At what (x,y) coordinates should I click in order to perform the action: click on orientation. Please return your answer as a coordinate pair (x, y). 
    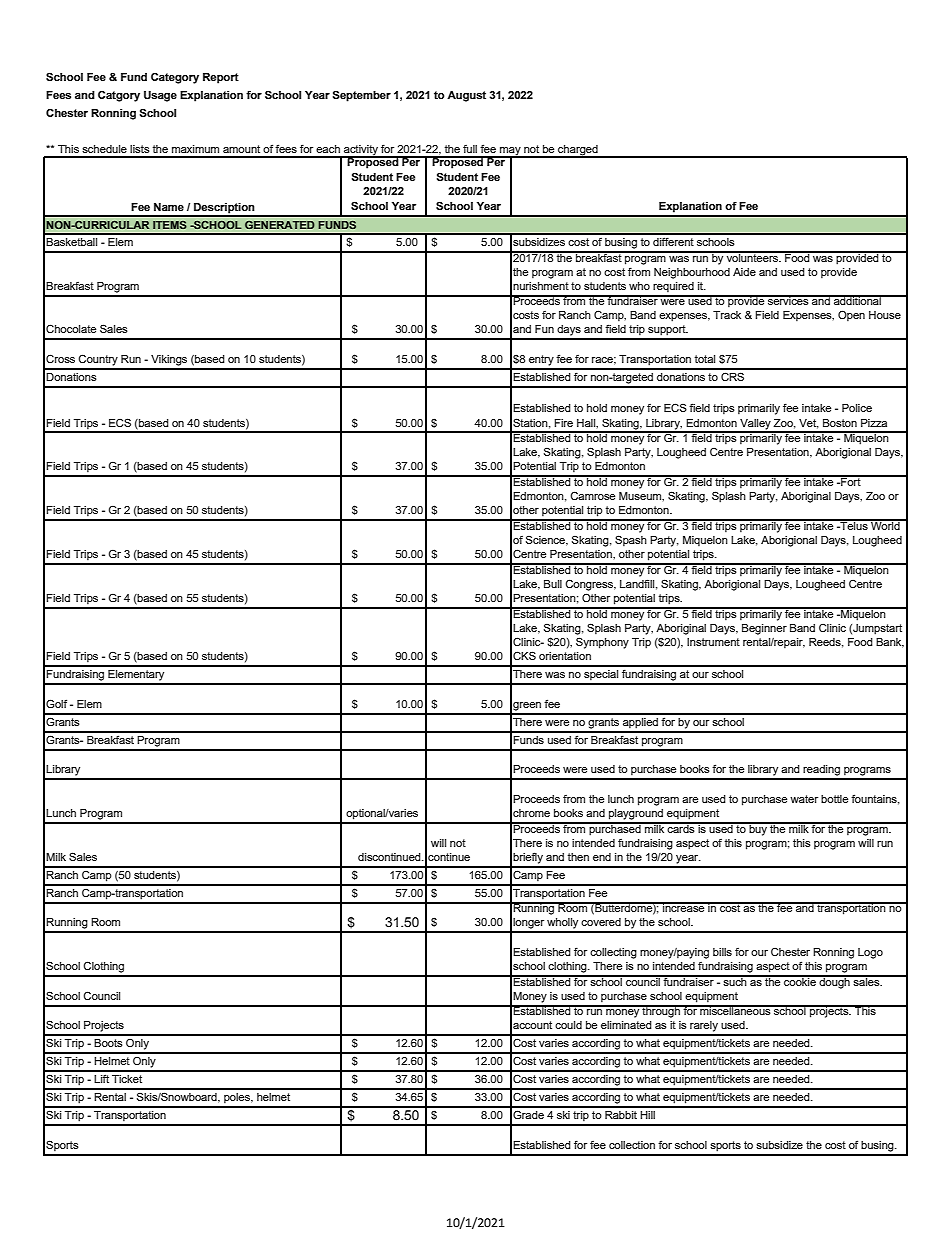
    Looking at the image, I should click on (565, 656).
